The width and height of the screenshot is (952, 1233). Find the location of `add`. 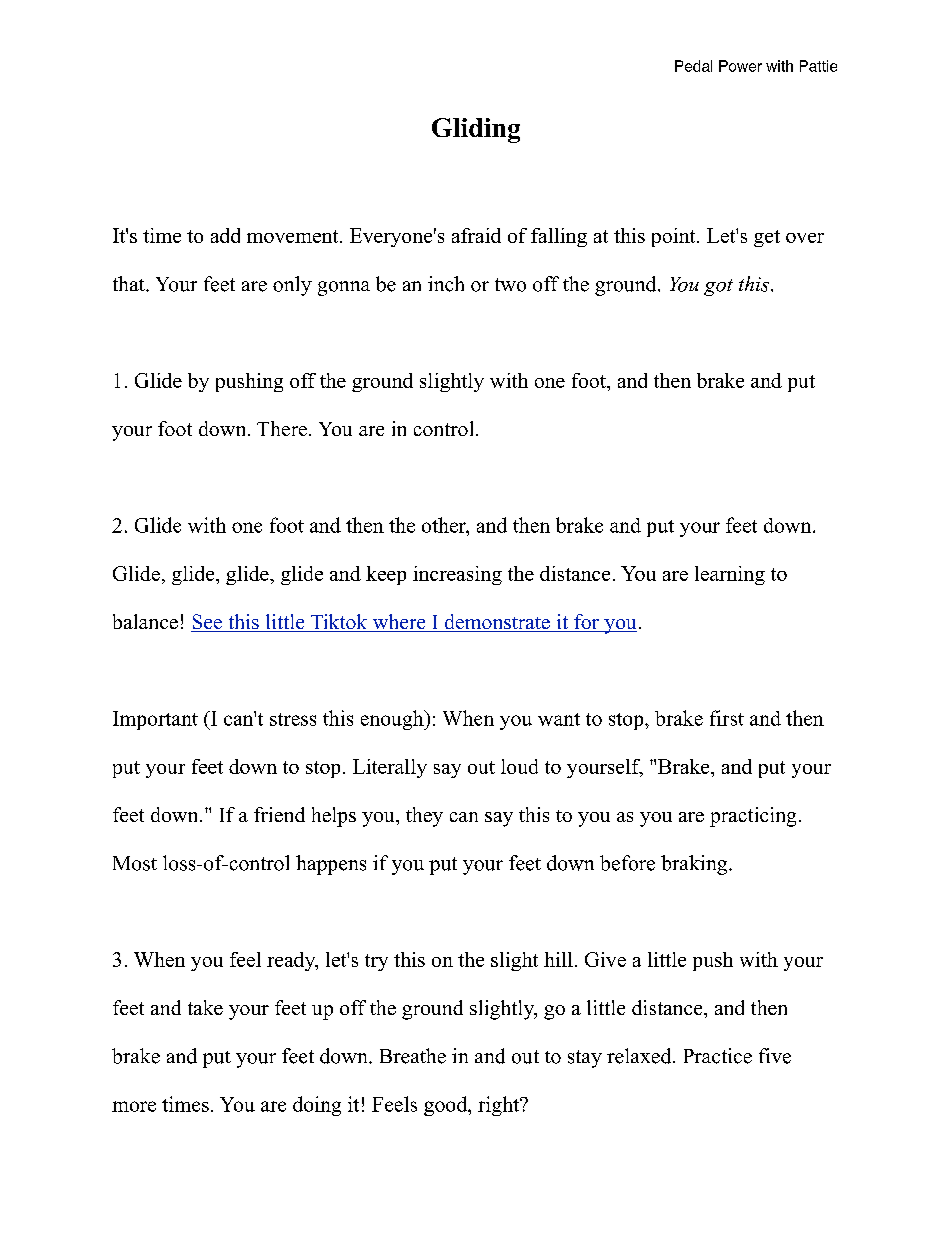

add is located at coordinates (225, 235).
